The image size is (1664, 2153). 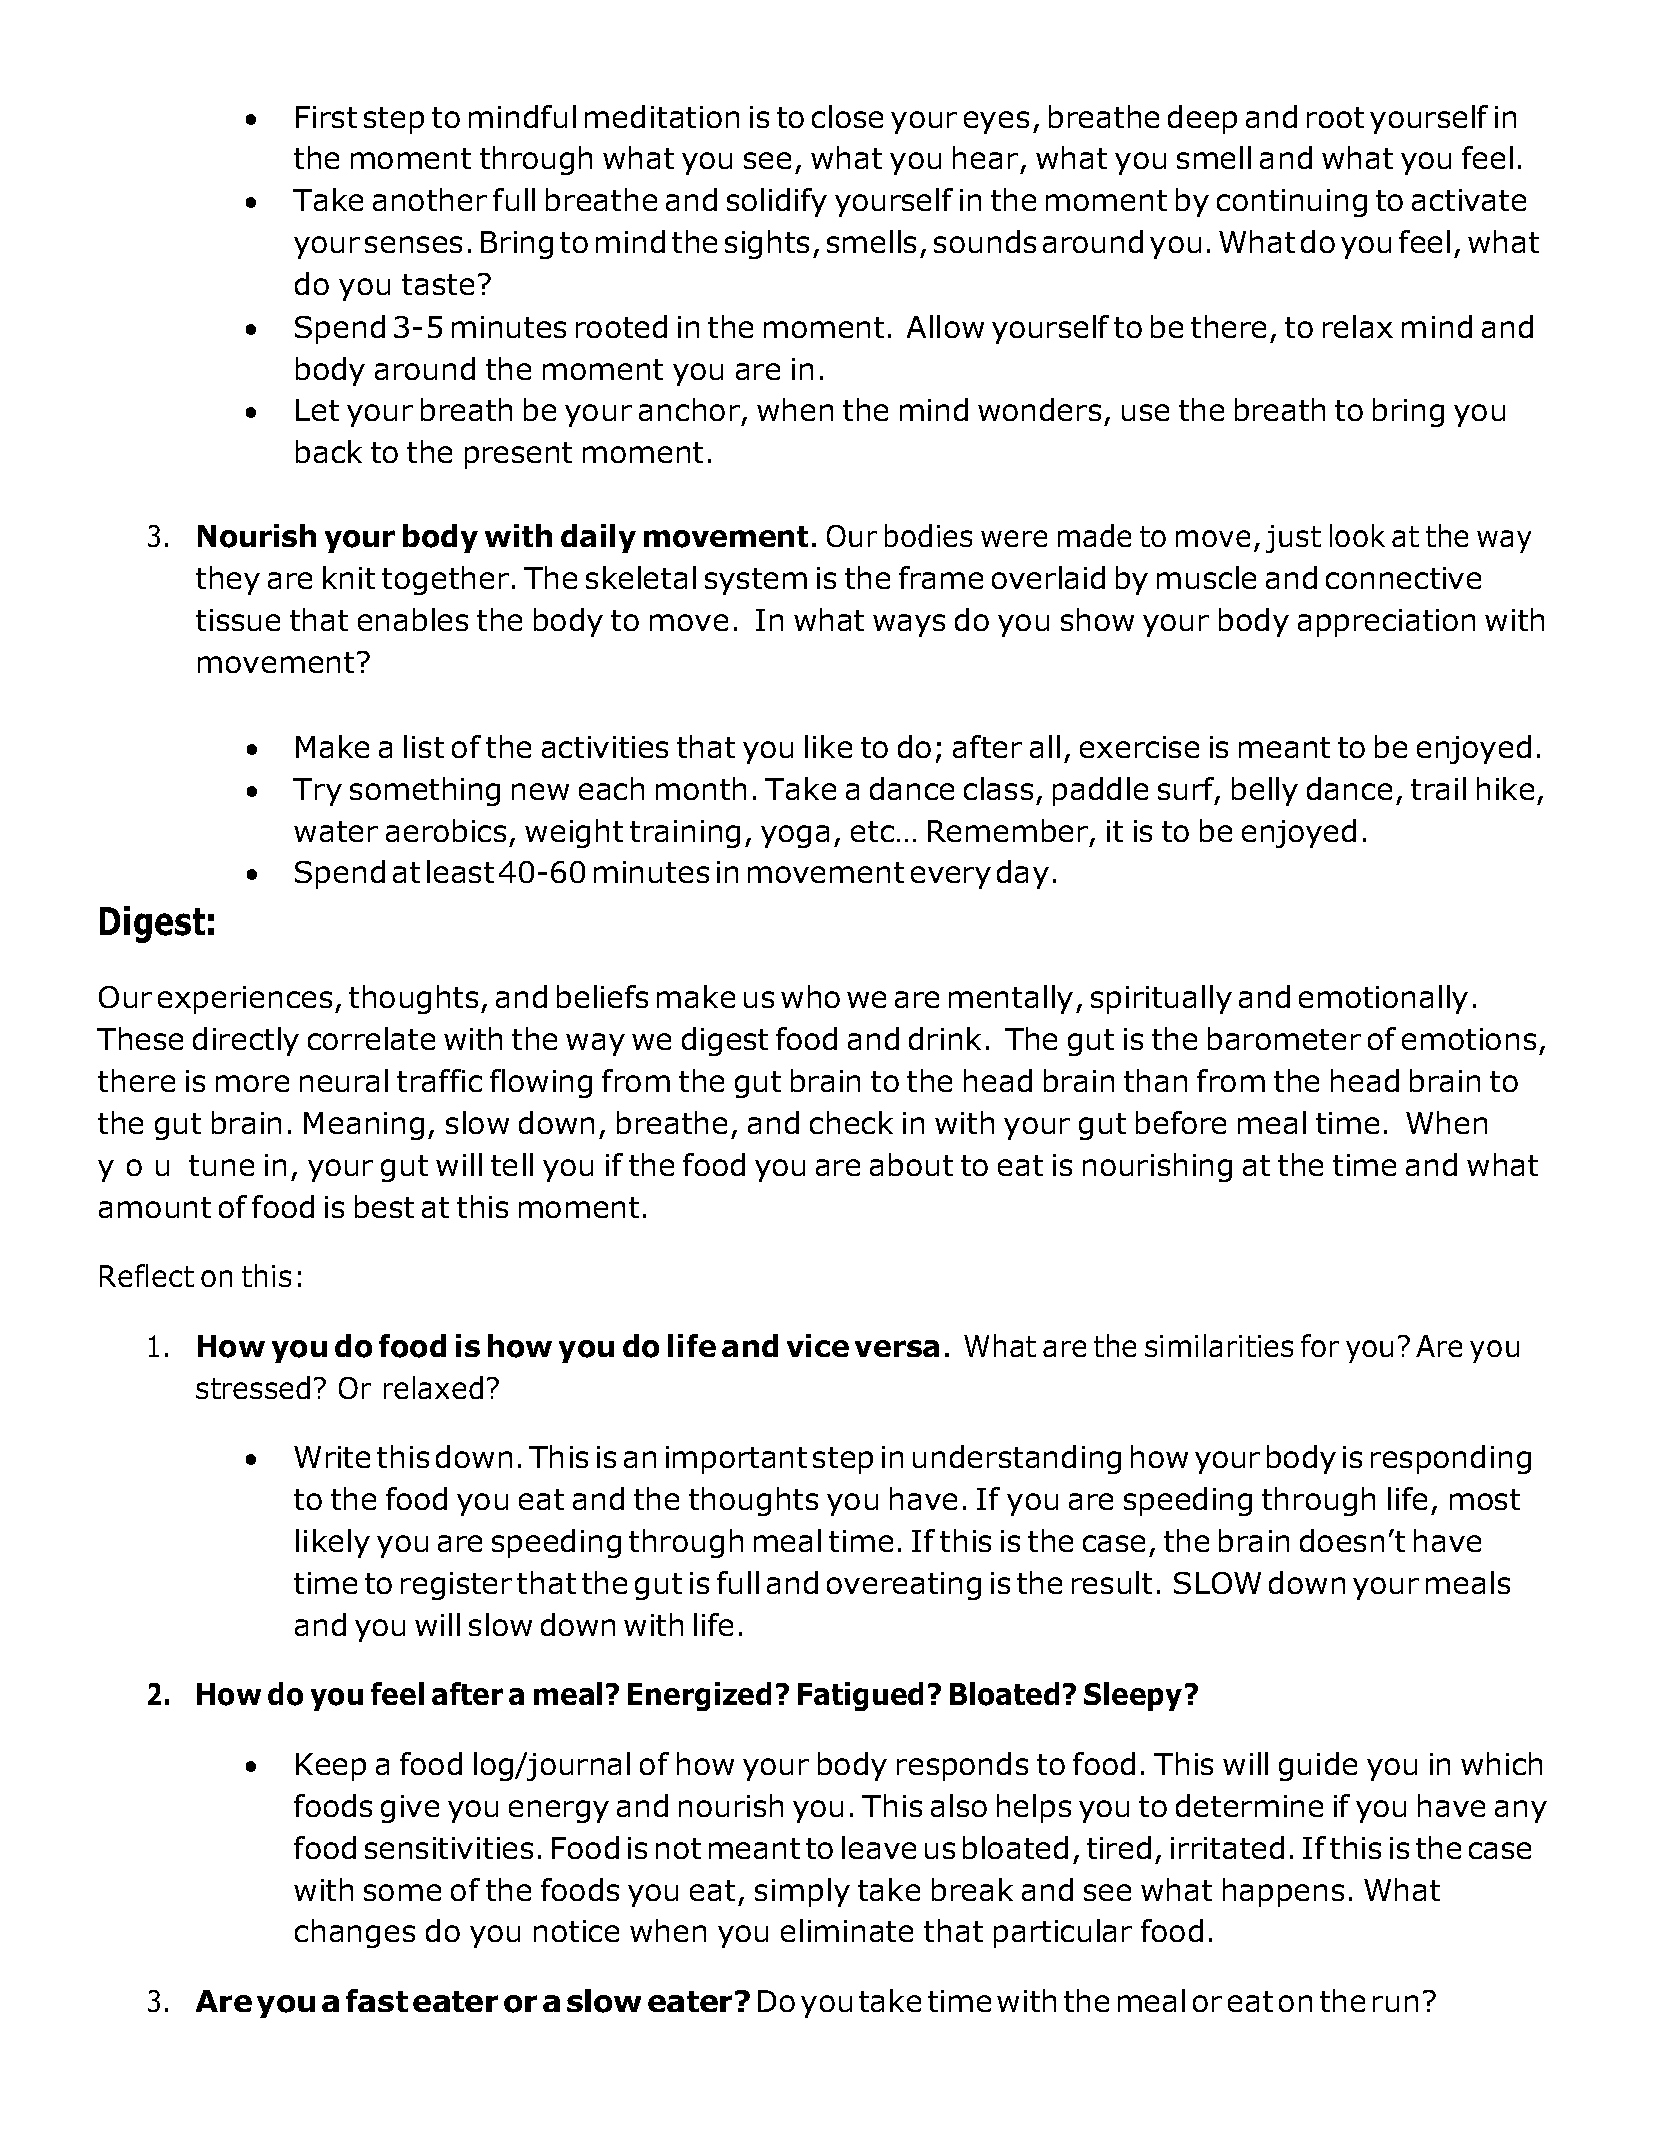 What do you see at coordinates (1292, 203) in the page?
I see `continuing` at bounding box center [1292, 203].
